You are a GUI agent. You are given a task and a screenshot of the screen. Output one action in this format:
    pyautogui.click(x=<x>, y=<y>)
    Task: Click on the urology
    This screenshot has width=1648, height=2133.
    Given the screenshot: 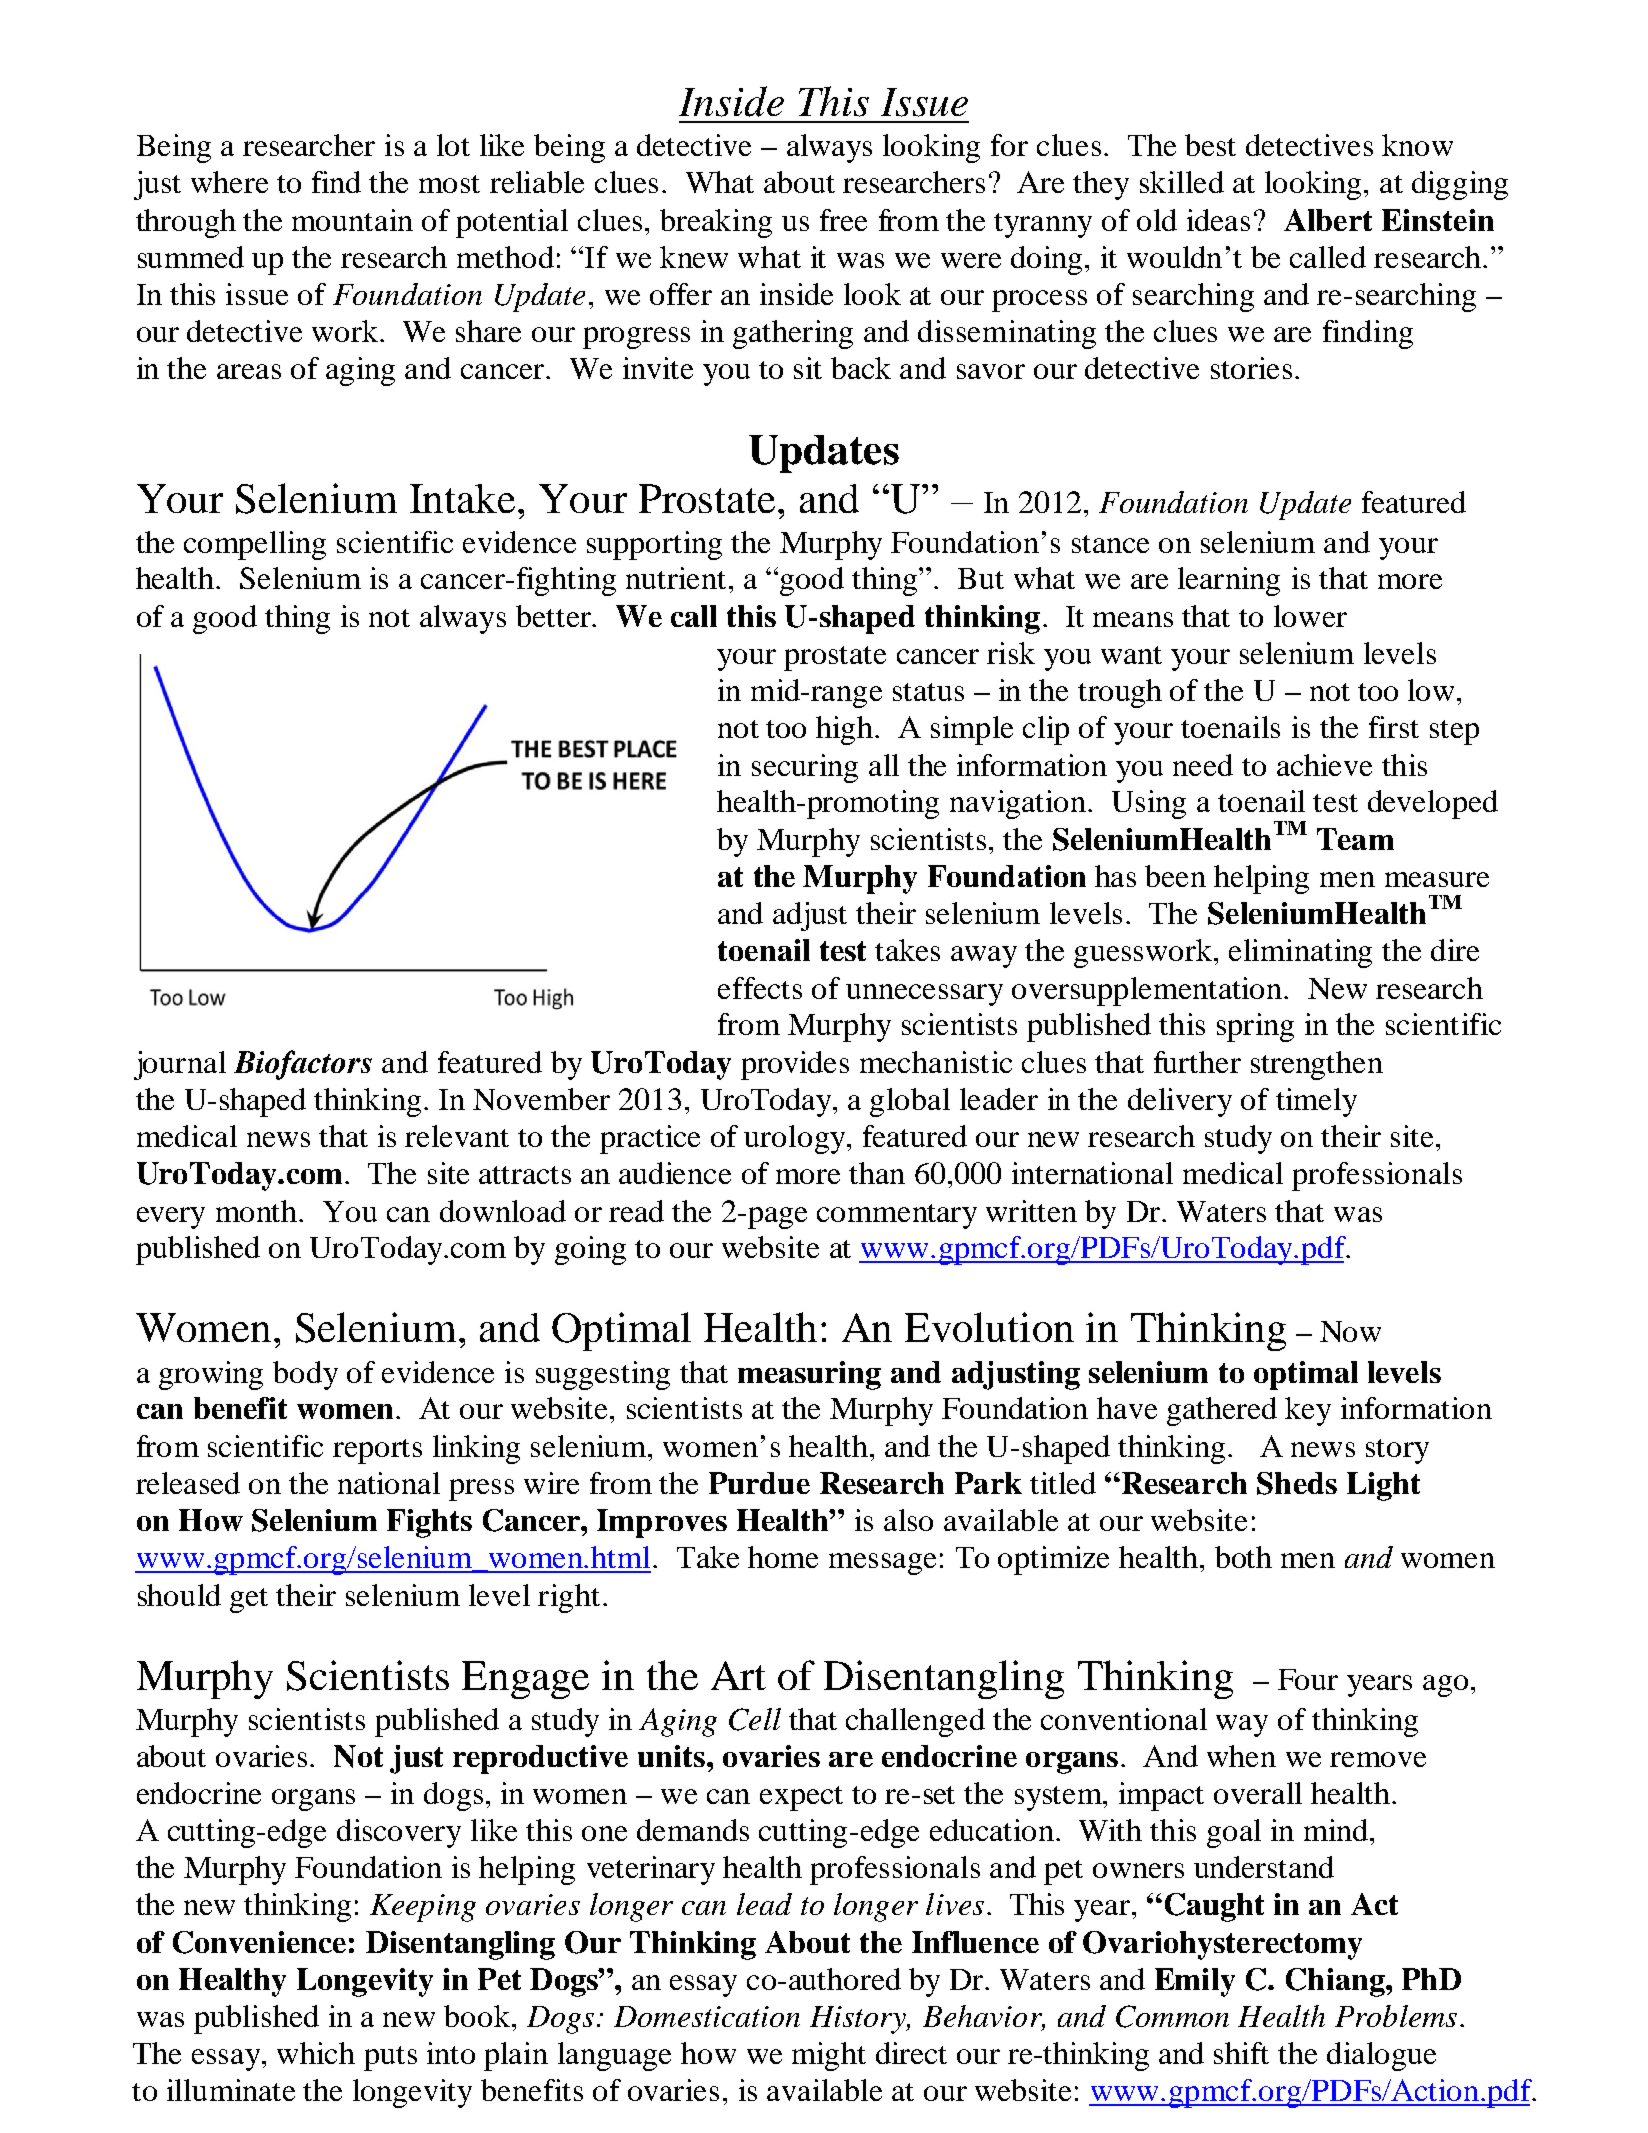 What is the action you would take?
    pyautogui.click(x=794, y=1139)
